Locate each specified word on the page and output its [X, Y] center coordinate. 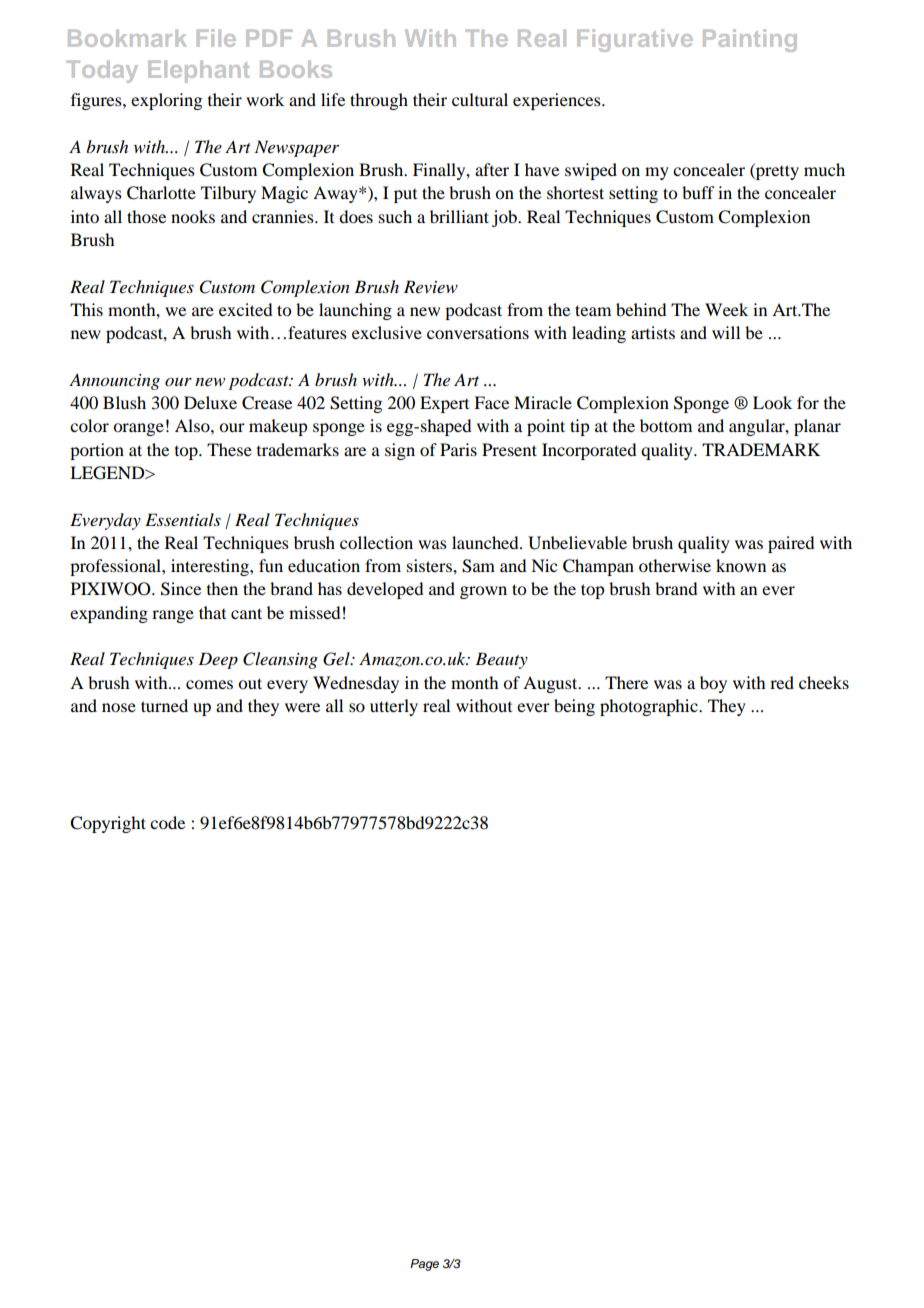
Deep [218, 660]
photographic [650, 707]
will [726, 332]
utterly [394, 707]
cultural [480, 99]
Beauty [501, 660]
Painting [750, 40]
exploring [166, 101]
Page [424, 1265]
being [574, 707]
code [167, 822]
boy [713, 684]
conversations [478, 332]
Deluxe [210, 402]
